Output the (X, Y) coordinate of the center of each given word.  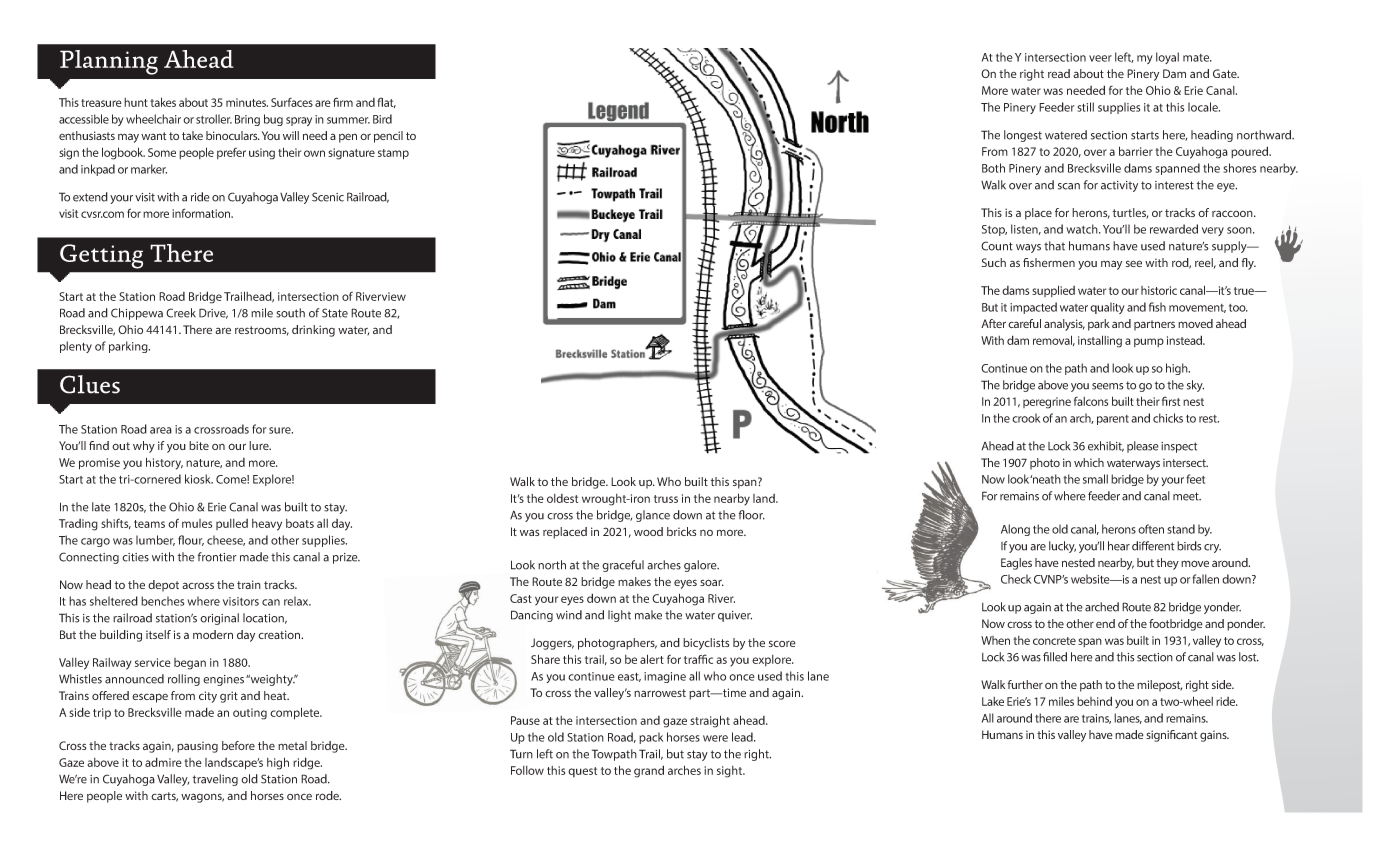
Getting (101, 256)
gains (1214, 736)
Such (994, 262)
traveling (215, 780)
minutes (247, 102)
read (1059, 73)
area (161, 430)
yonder (1222, 608)
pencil (388, 137)
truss (666, 499)
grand (649, 771)
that (1054, 246)
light (619, 616)
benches (162, 601)
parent (1113, 420)
